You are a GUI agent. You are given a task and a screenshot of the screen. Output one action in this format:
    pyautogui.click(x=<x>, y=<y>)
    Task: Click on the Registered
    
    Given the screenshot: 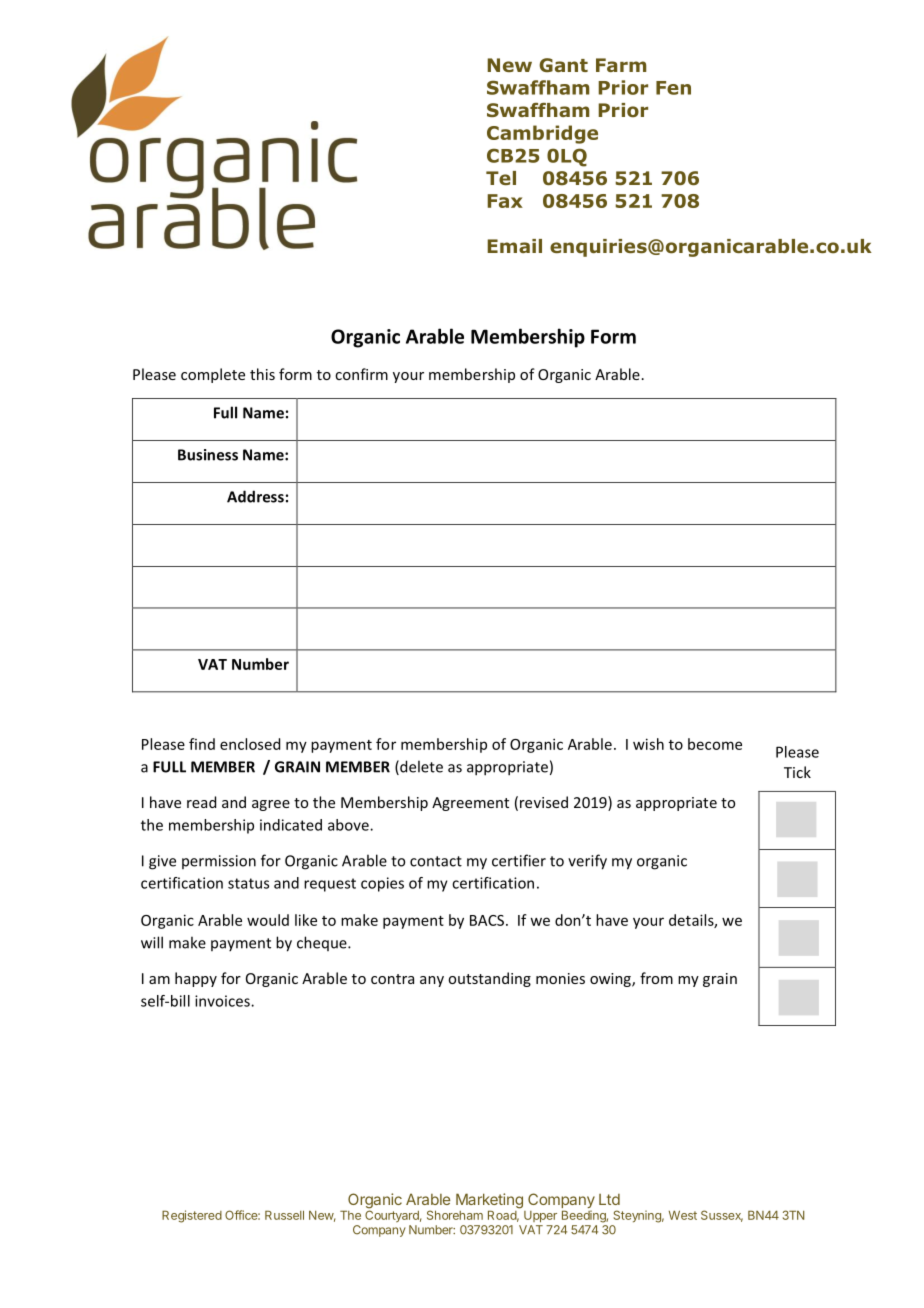 What is the action you would take?
    pyautogui.click(x=192, y=1216)
